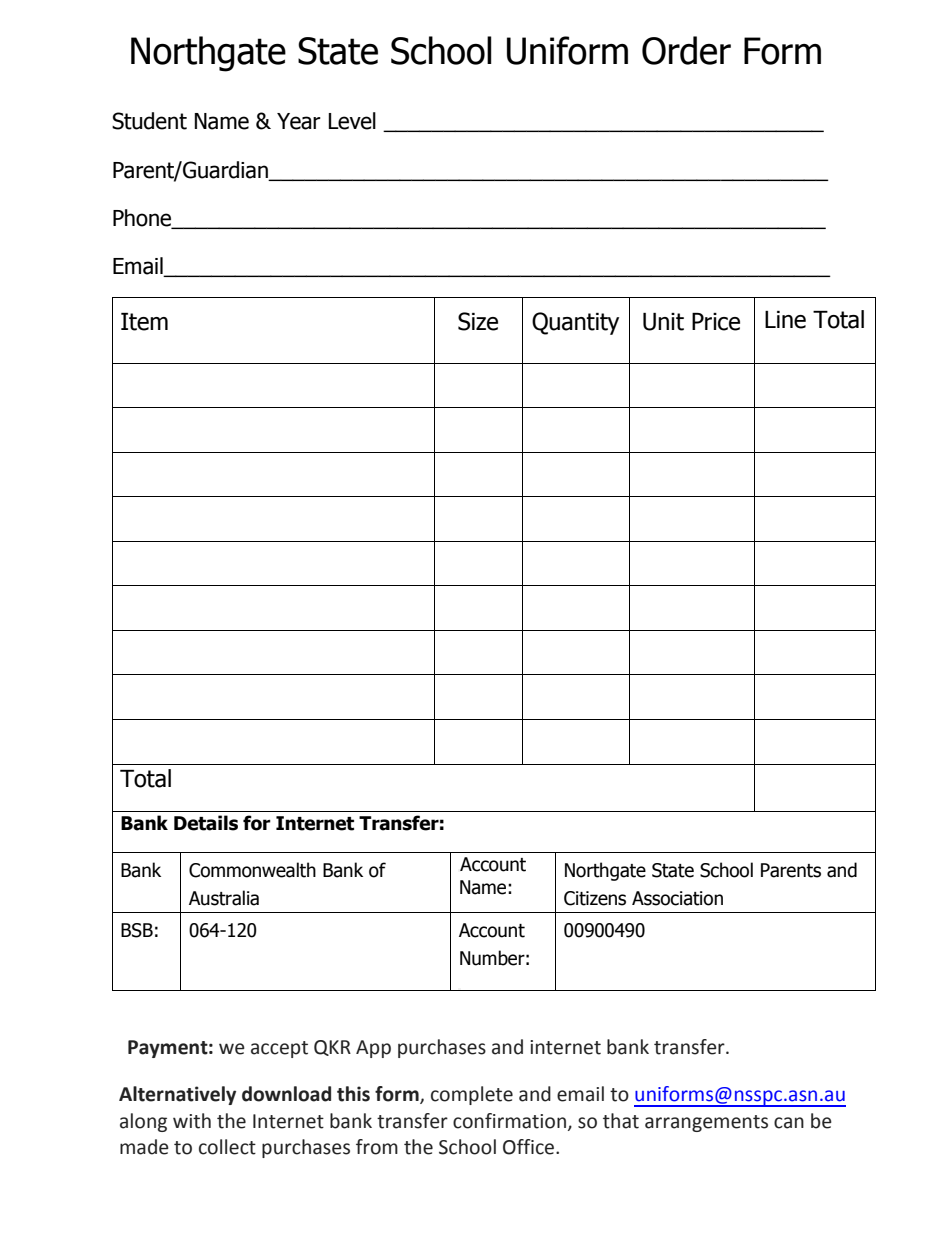 This page has height=1233, width=952. Describe the element at coordinates (192, 1121) in the page. I see `with` at that location.
